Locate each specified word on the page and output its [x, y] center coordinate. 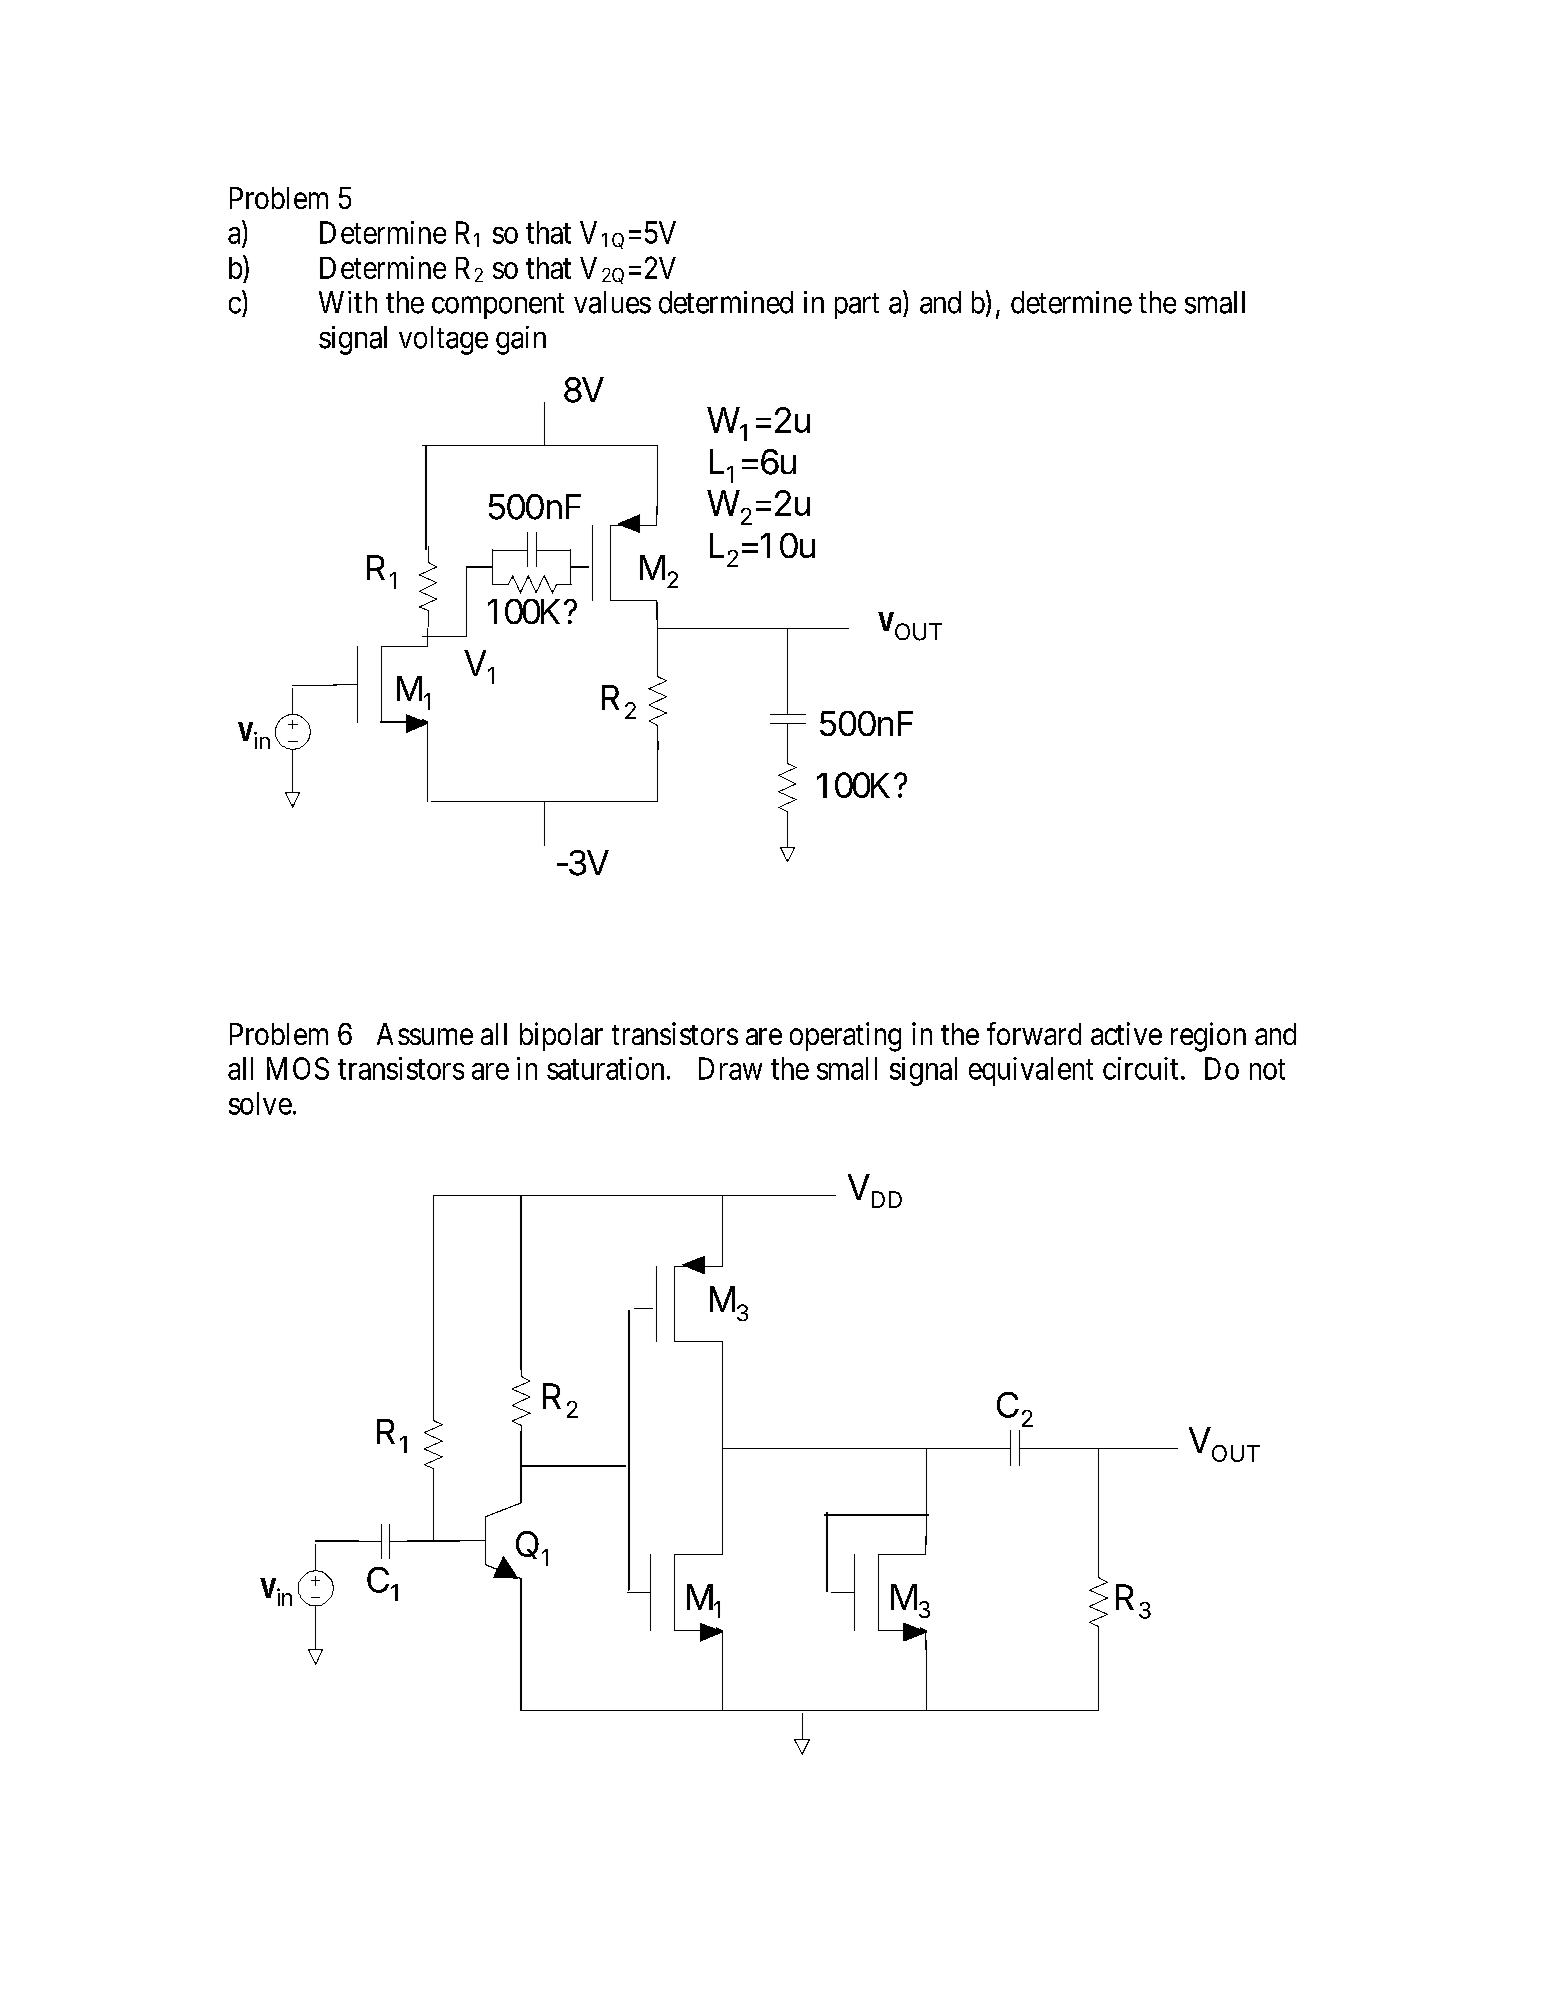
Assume [425, 1034]
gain [521, 340]
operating [845, 1037]
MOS [298, 1068]
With [348, 302]
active [1126, 1033]
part [857, 306]
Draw [730, 1068]
